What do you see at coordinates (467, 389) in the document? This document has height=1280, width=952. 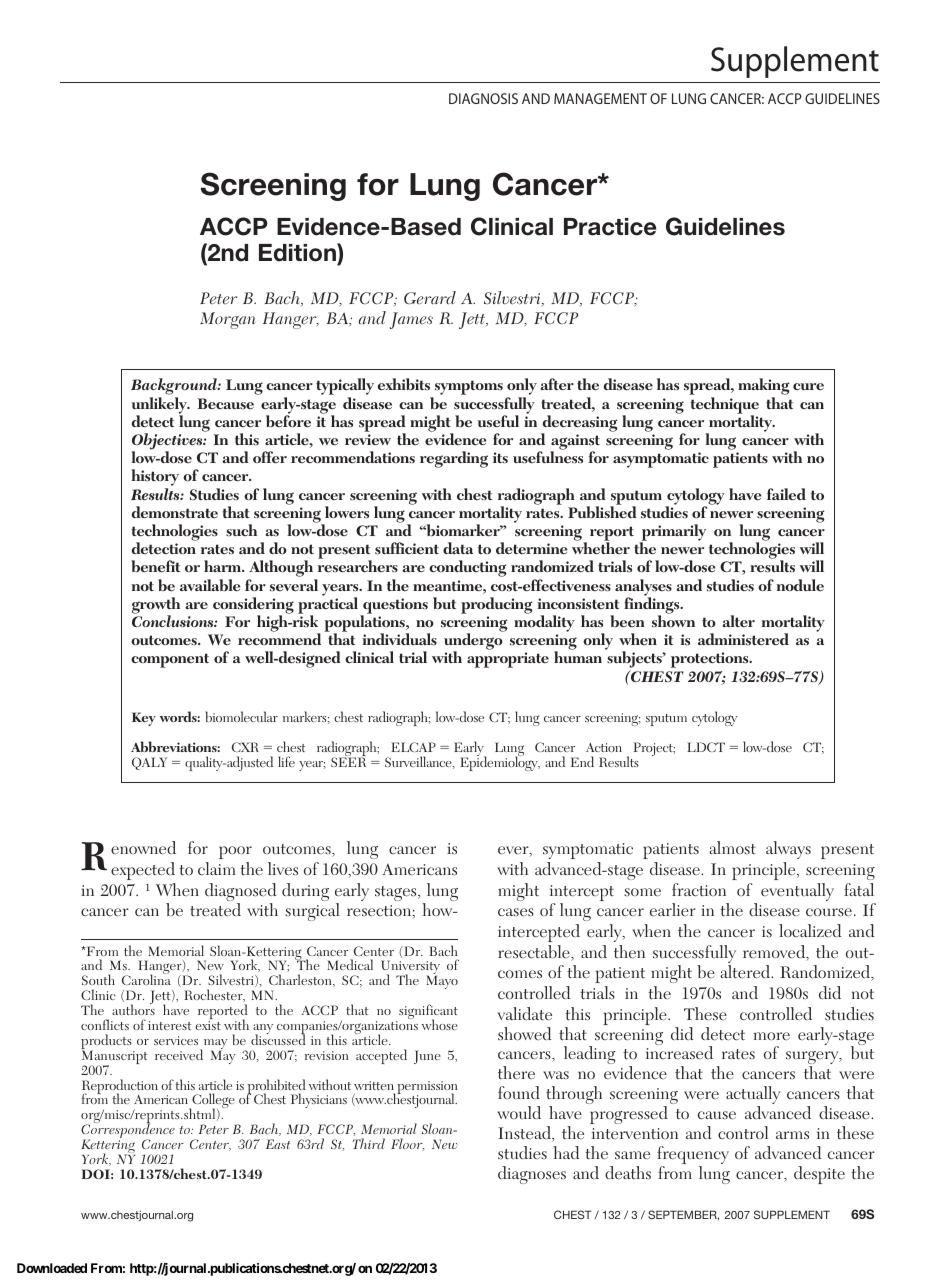 I see `symptoms` at bounding box center [467, 389].
